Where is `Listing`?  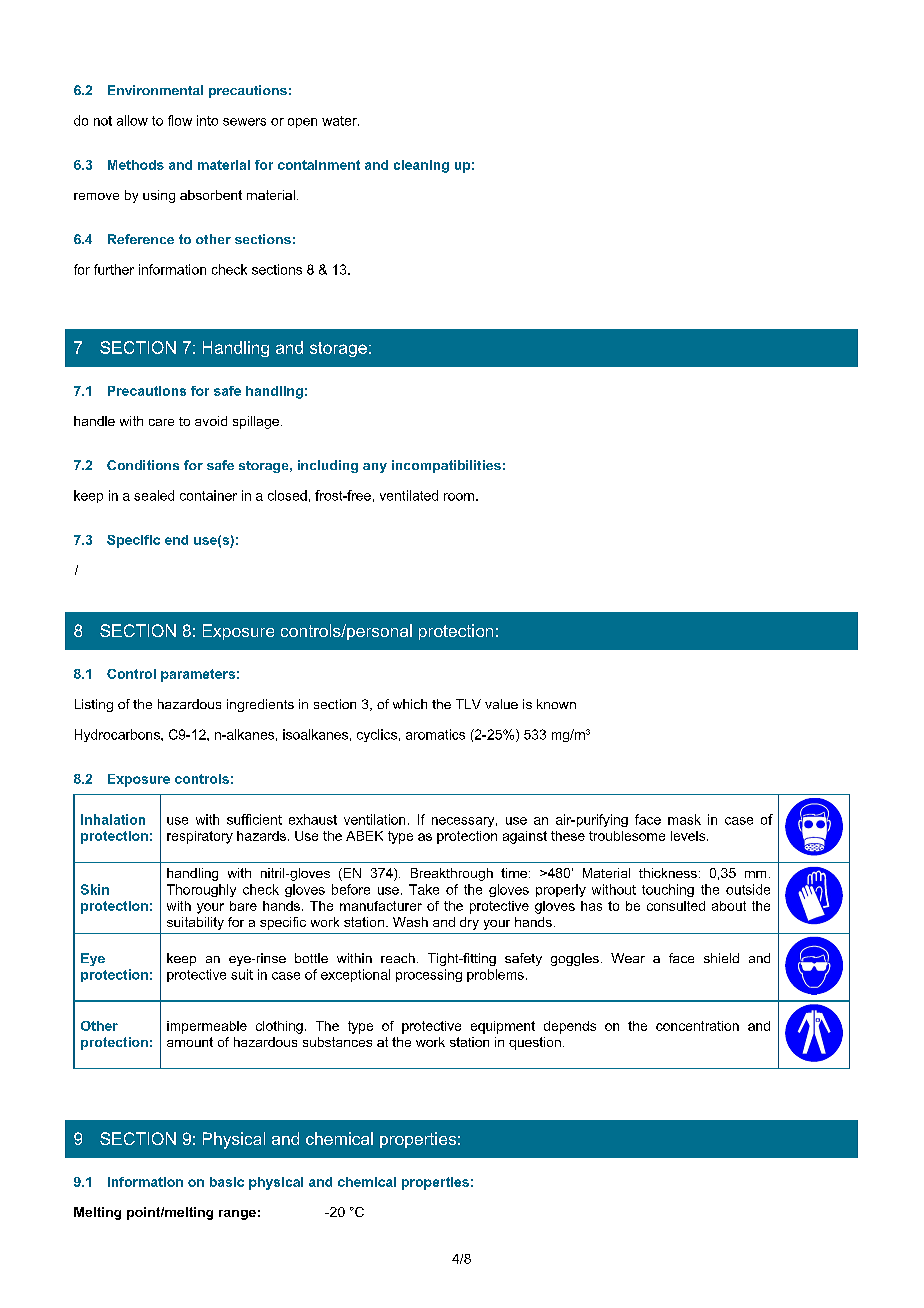
Listing is located at coordinates (94, 705).
